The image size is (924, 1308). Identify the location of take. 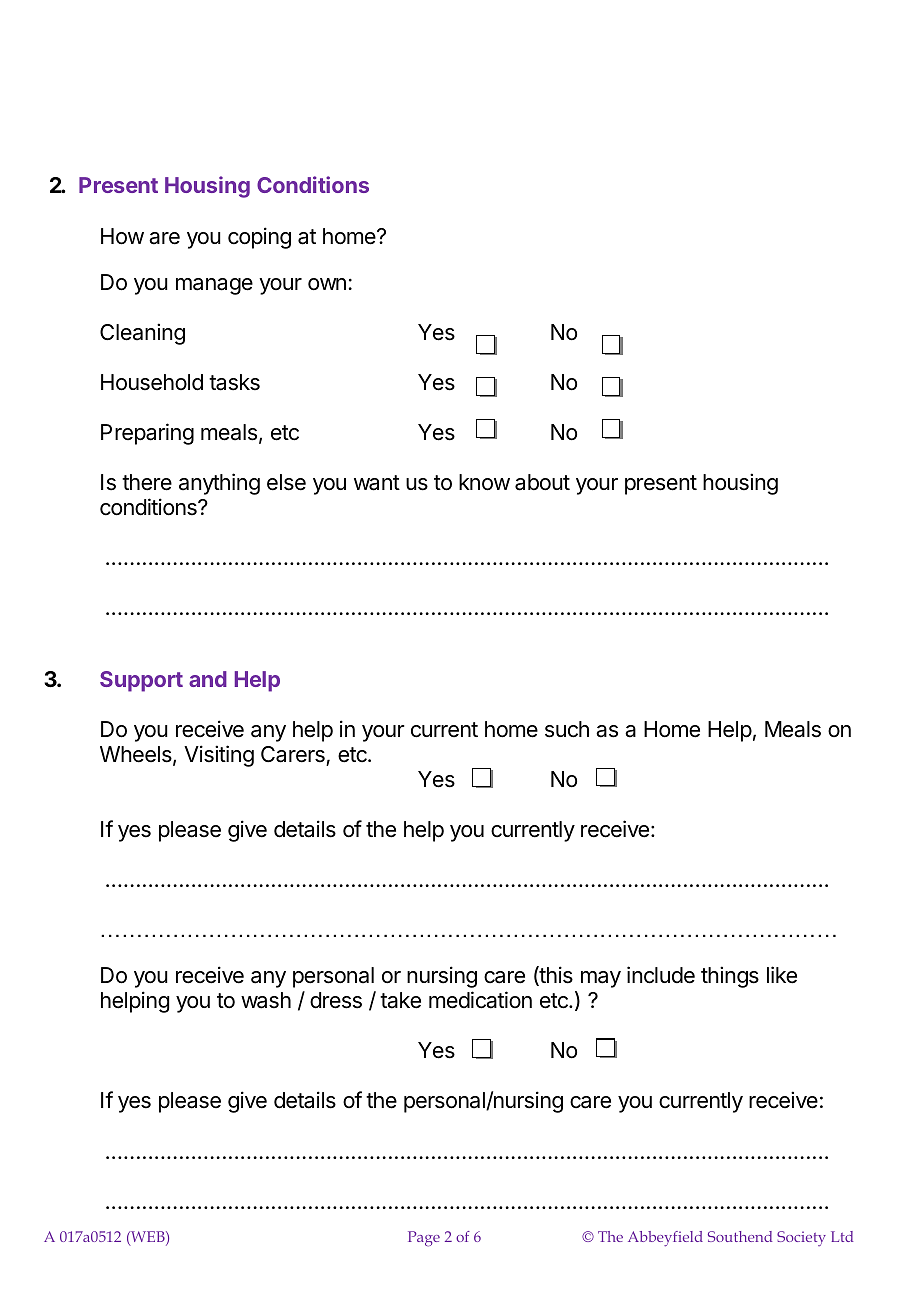
(400, 1000).
